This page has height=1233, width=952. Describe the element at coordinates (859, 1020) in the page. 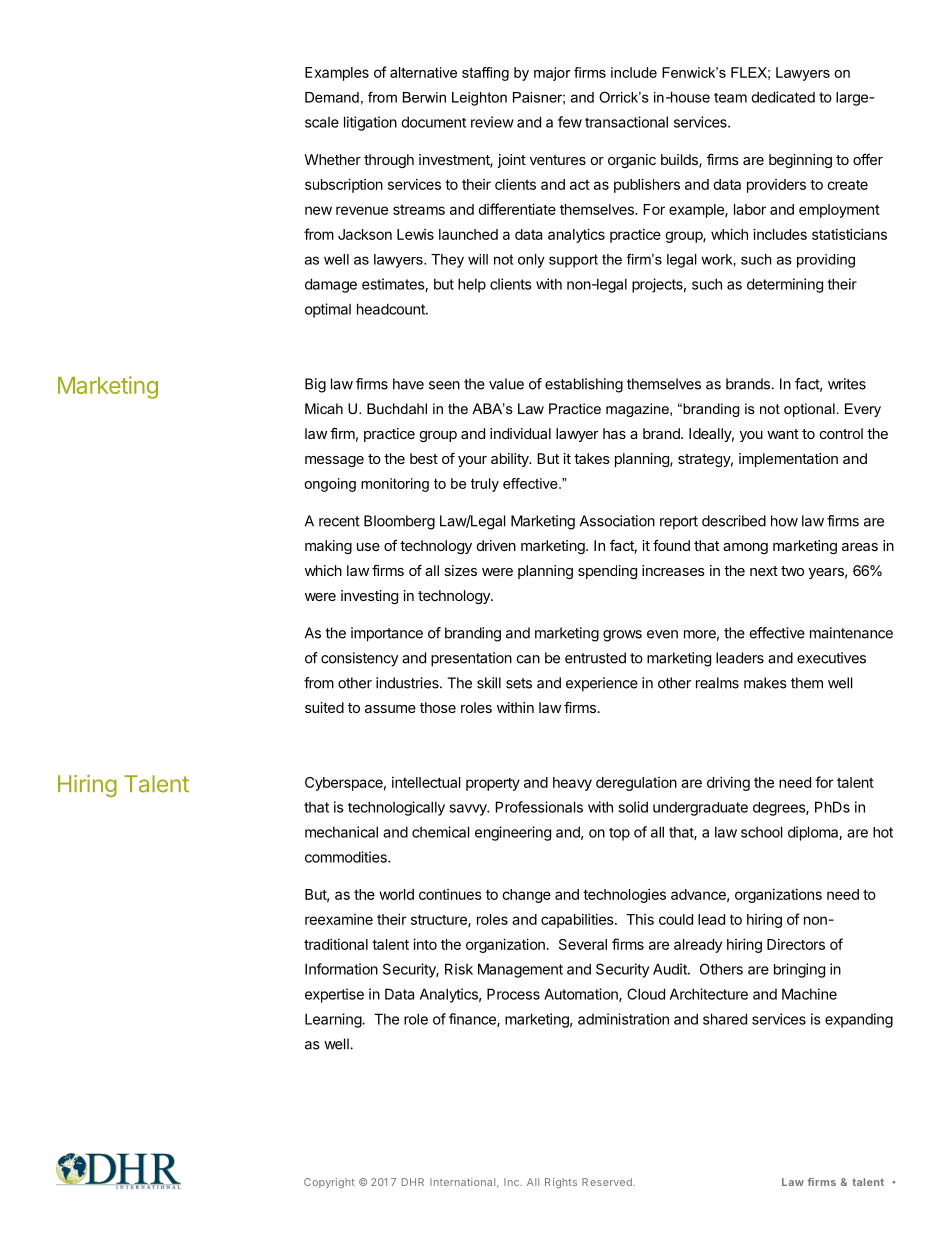

I see `expanding` at that location.
